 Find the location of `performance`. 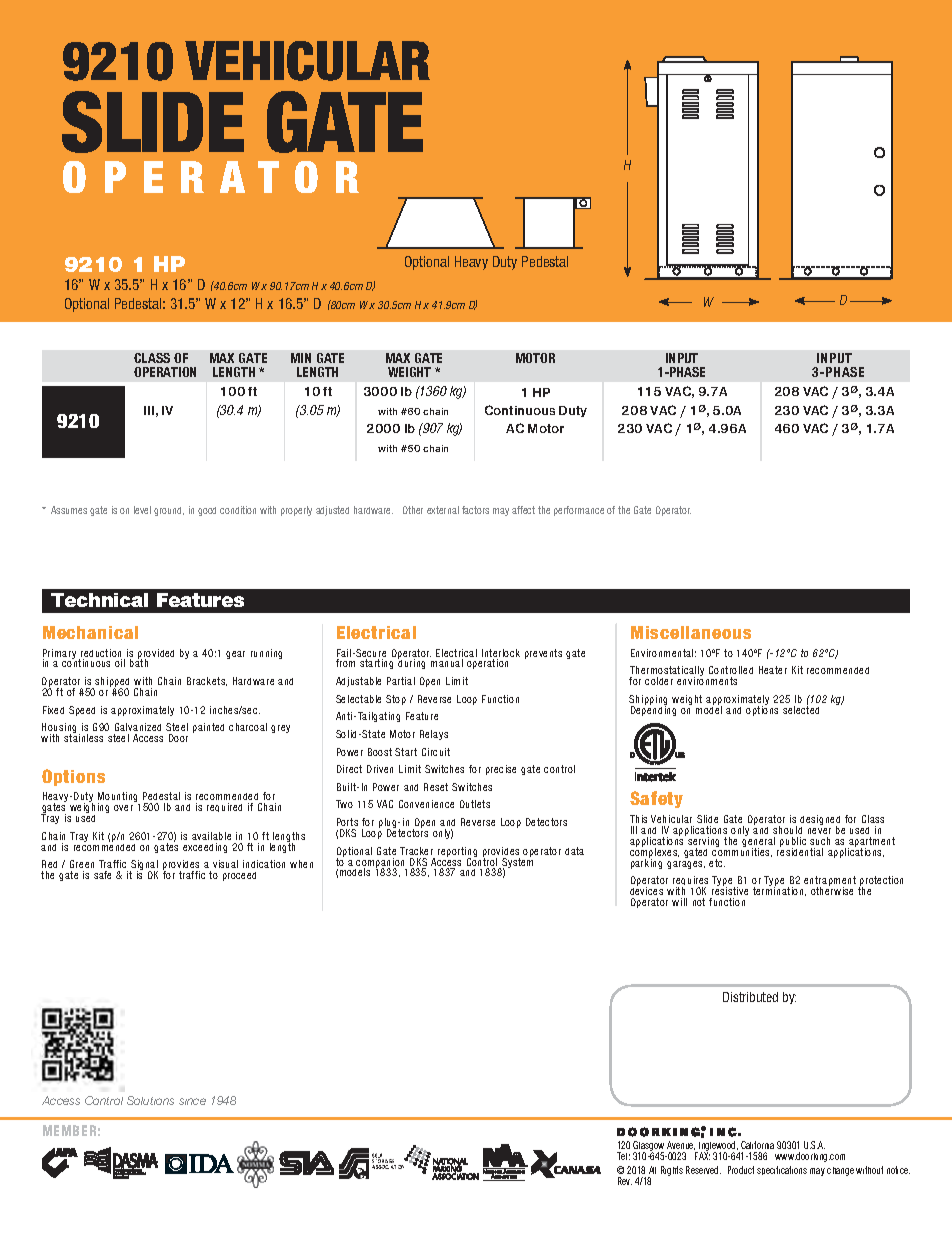

performance is located at coordinates (579, 511).
